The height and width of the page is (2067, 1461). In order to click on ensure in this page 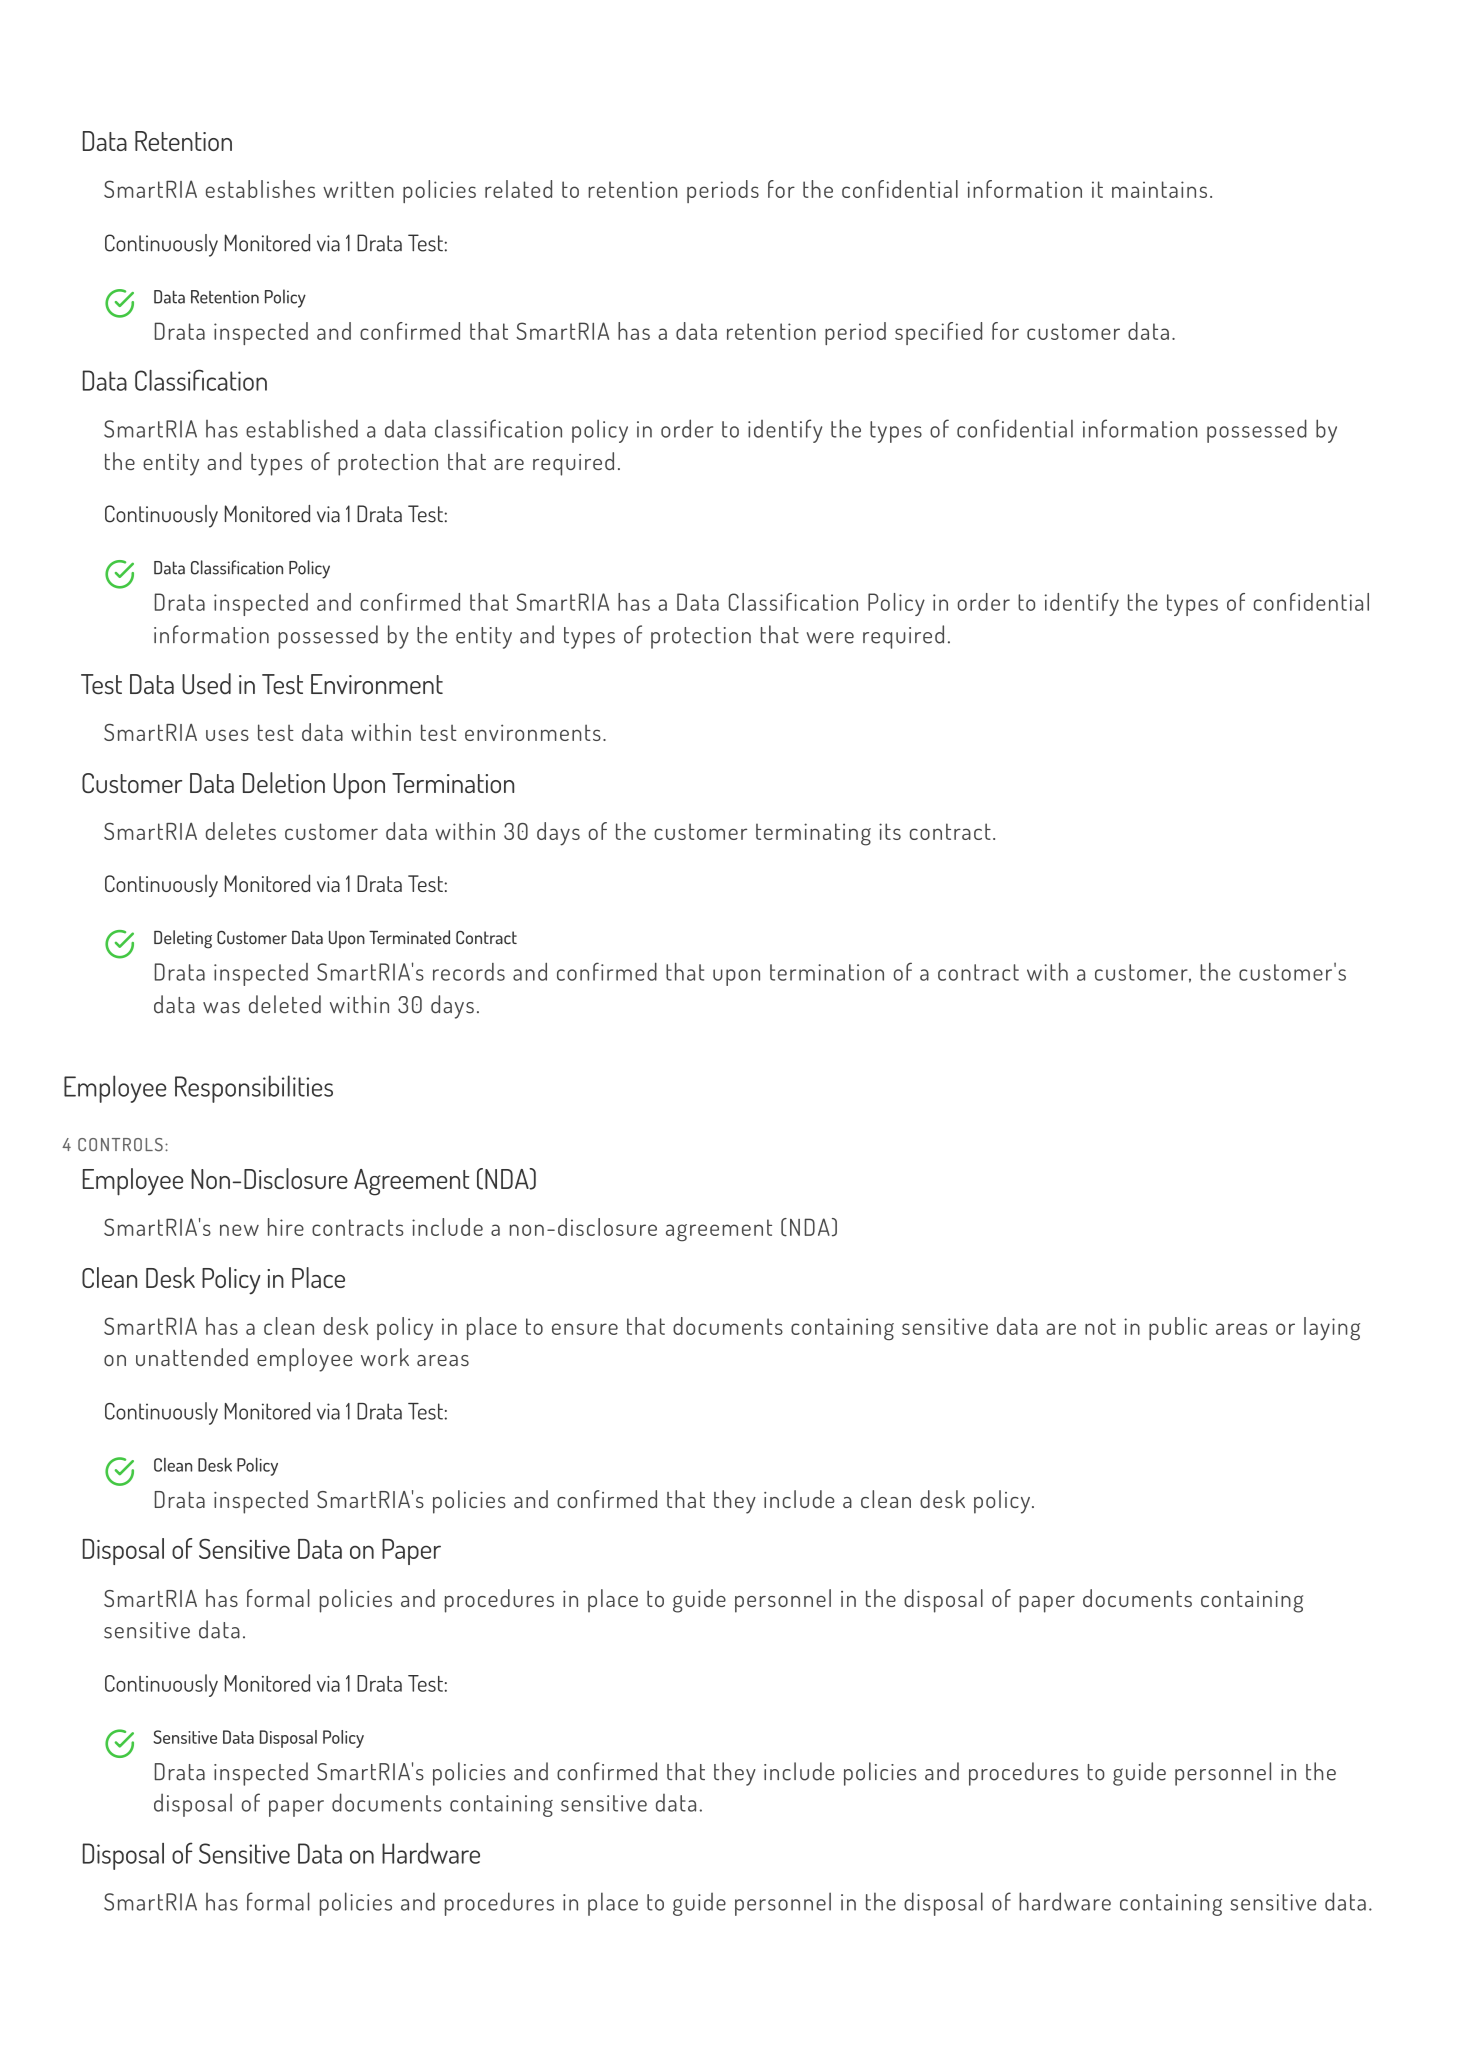, I will do `click(585, 1329)`.
